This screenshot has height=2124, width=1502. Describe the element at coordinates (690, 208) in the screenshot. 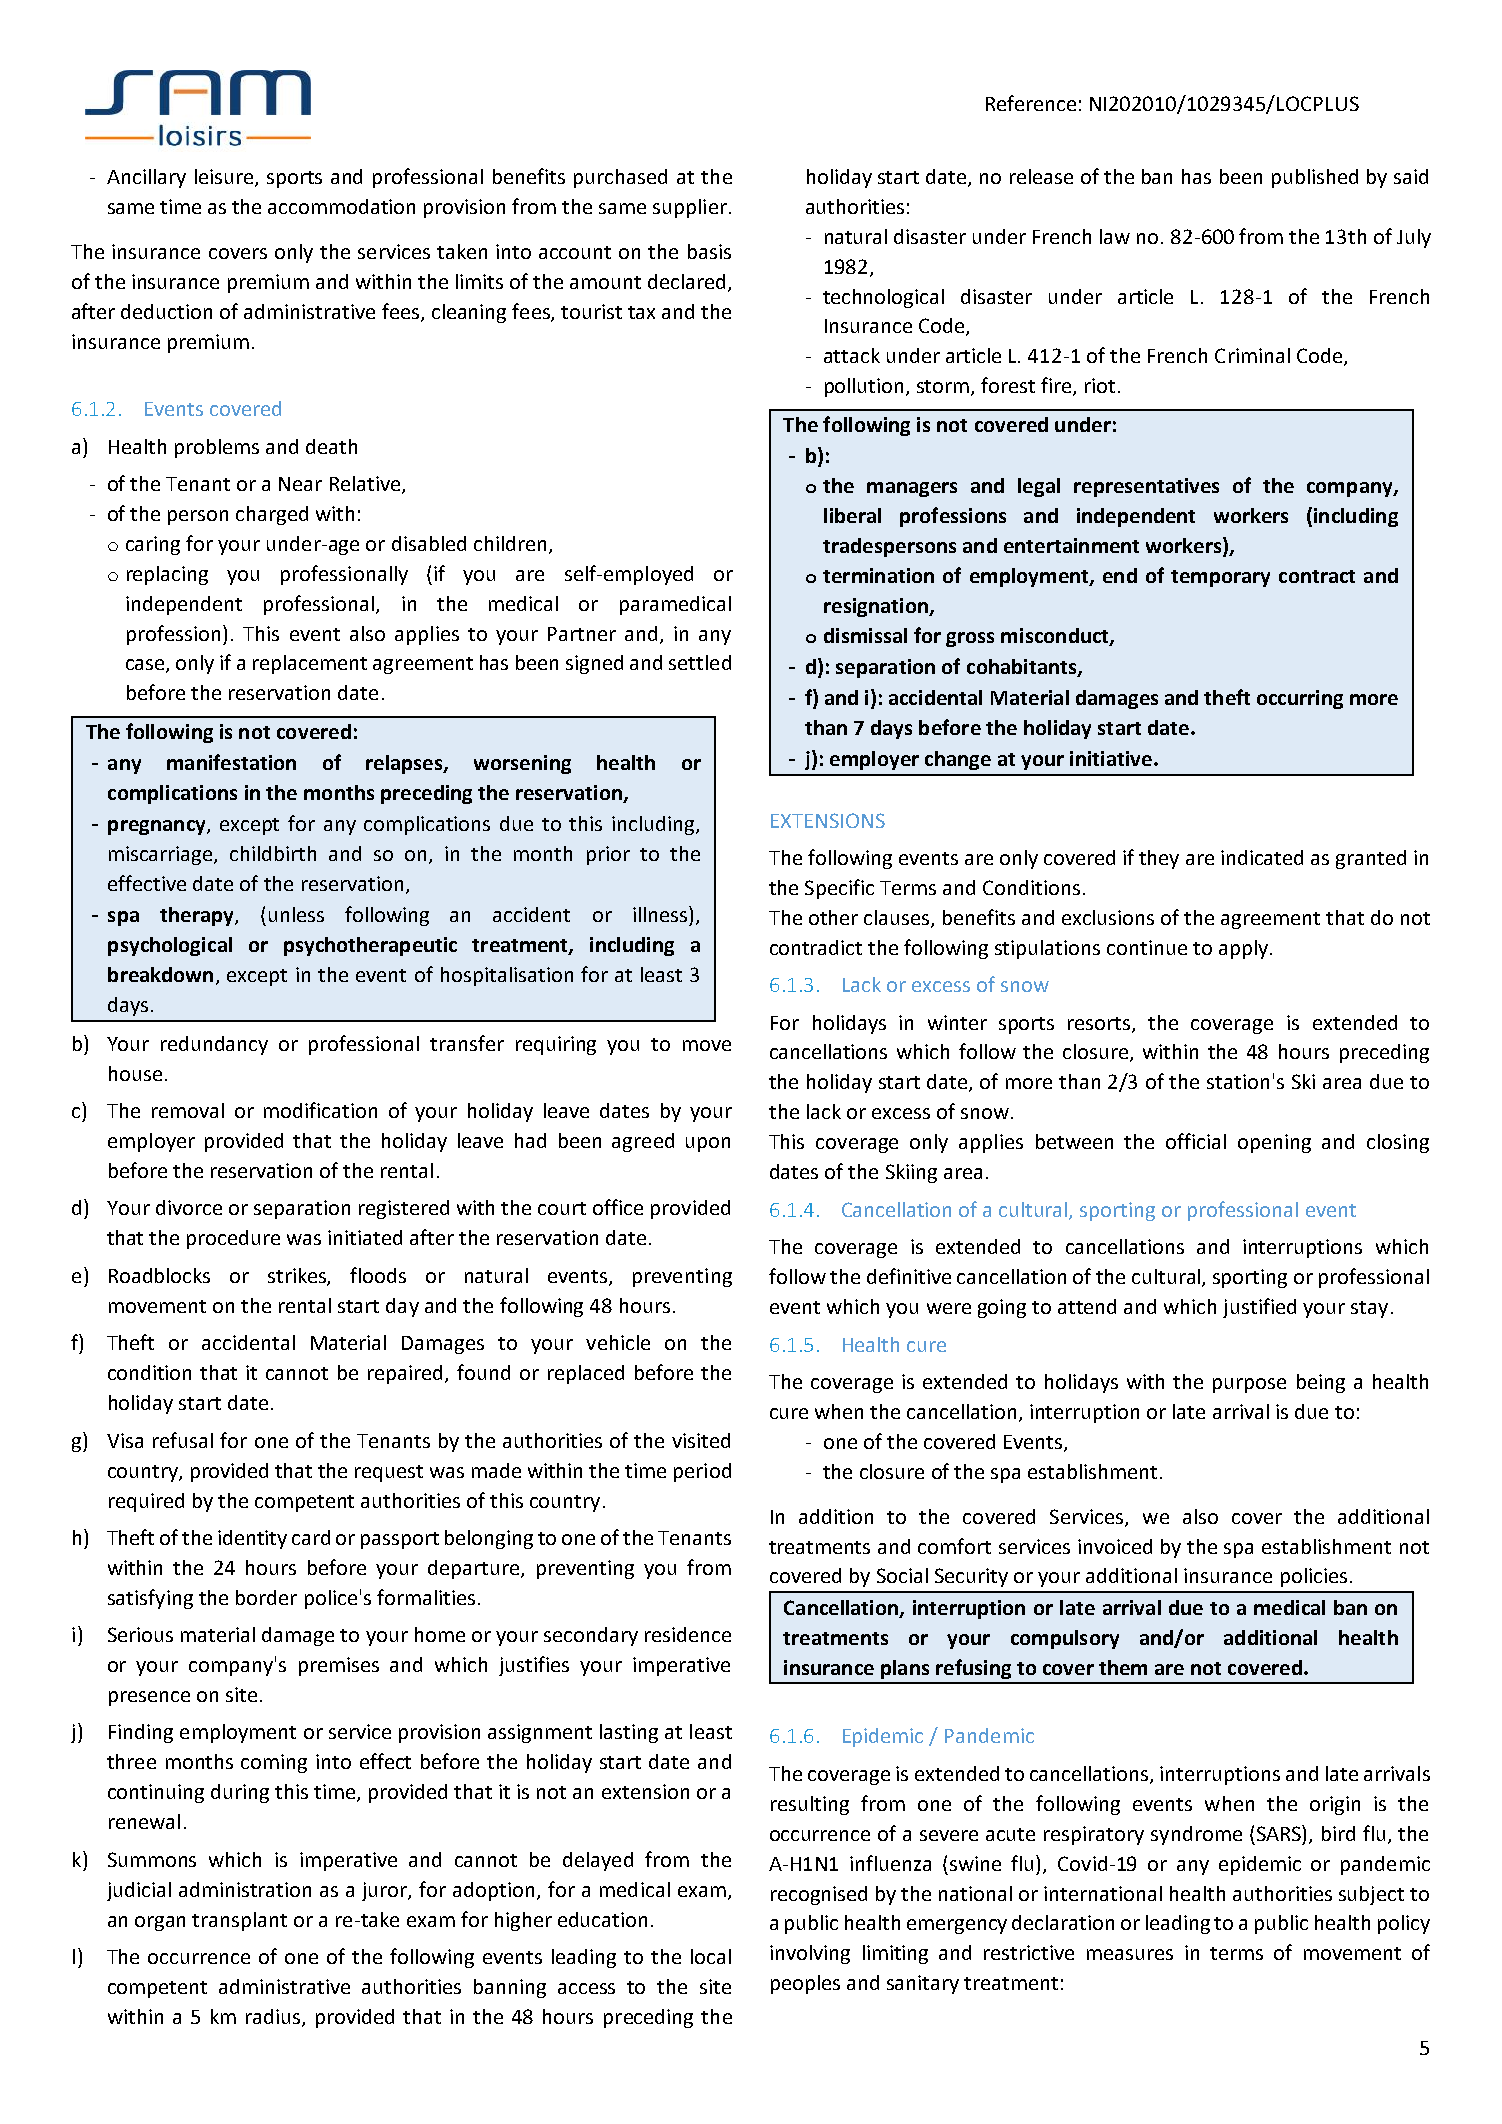

I see `supplier` at that location.
